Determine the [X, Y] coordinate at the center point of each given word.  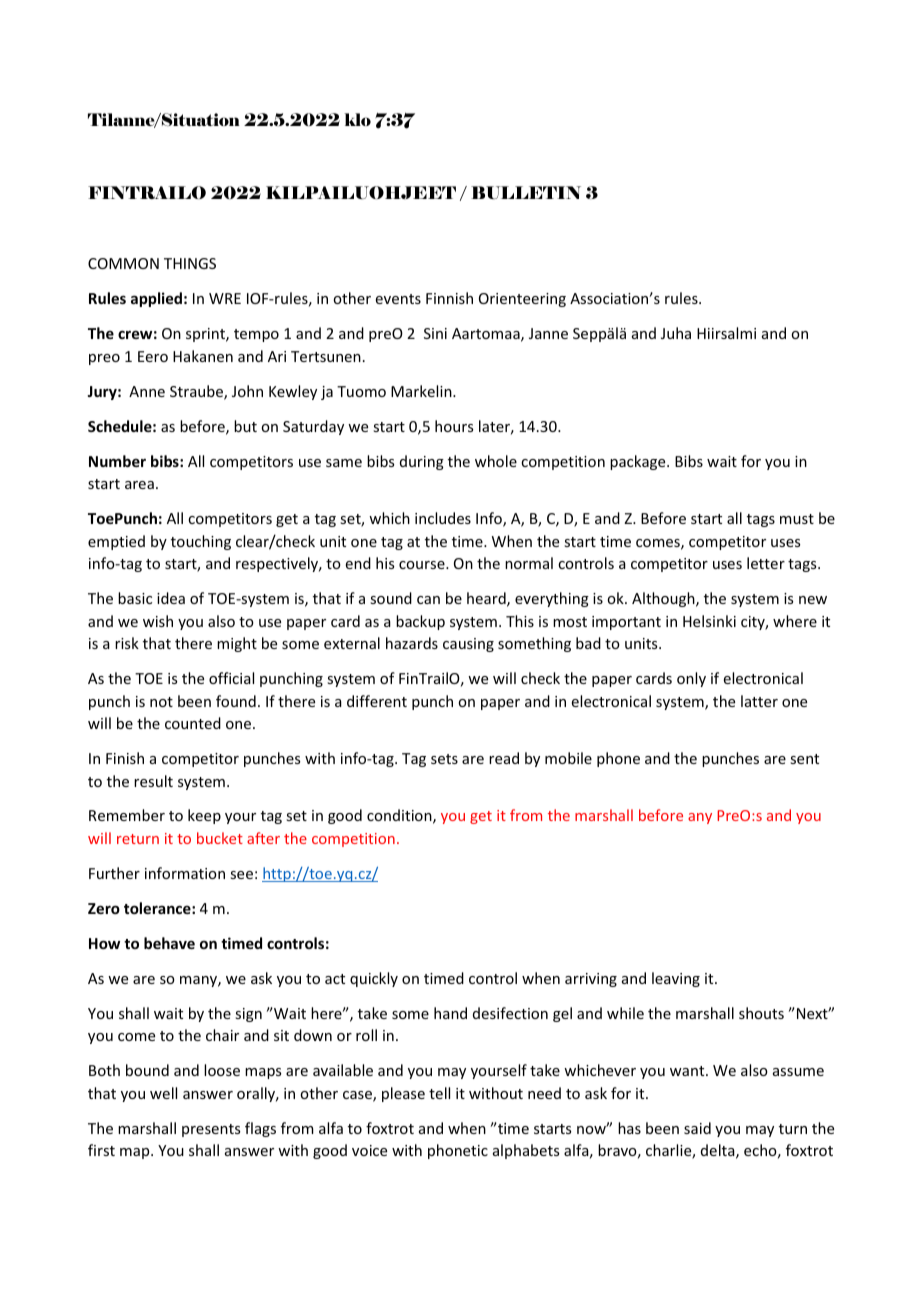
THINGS [190, 263]
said [697, 1128]
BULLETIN [526, 192]
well [163, 1093]
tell [439, 1093]
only [691, 679]
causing [468, 645]
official [231, 678]
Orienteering [522, 300]
